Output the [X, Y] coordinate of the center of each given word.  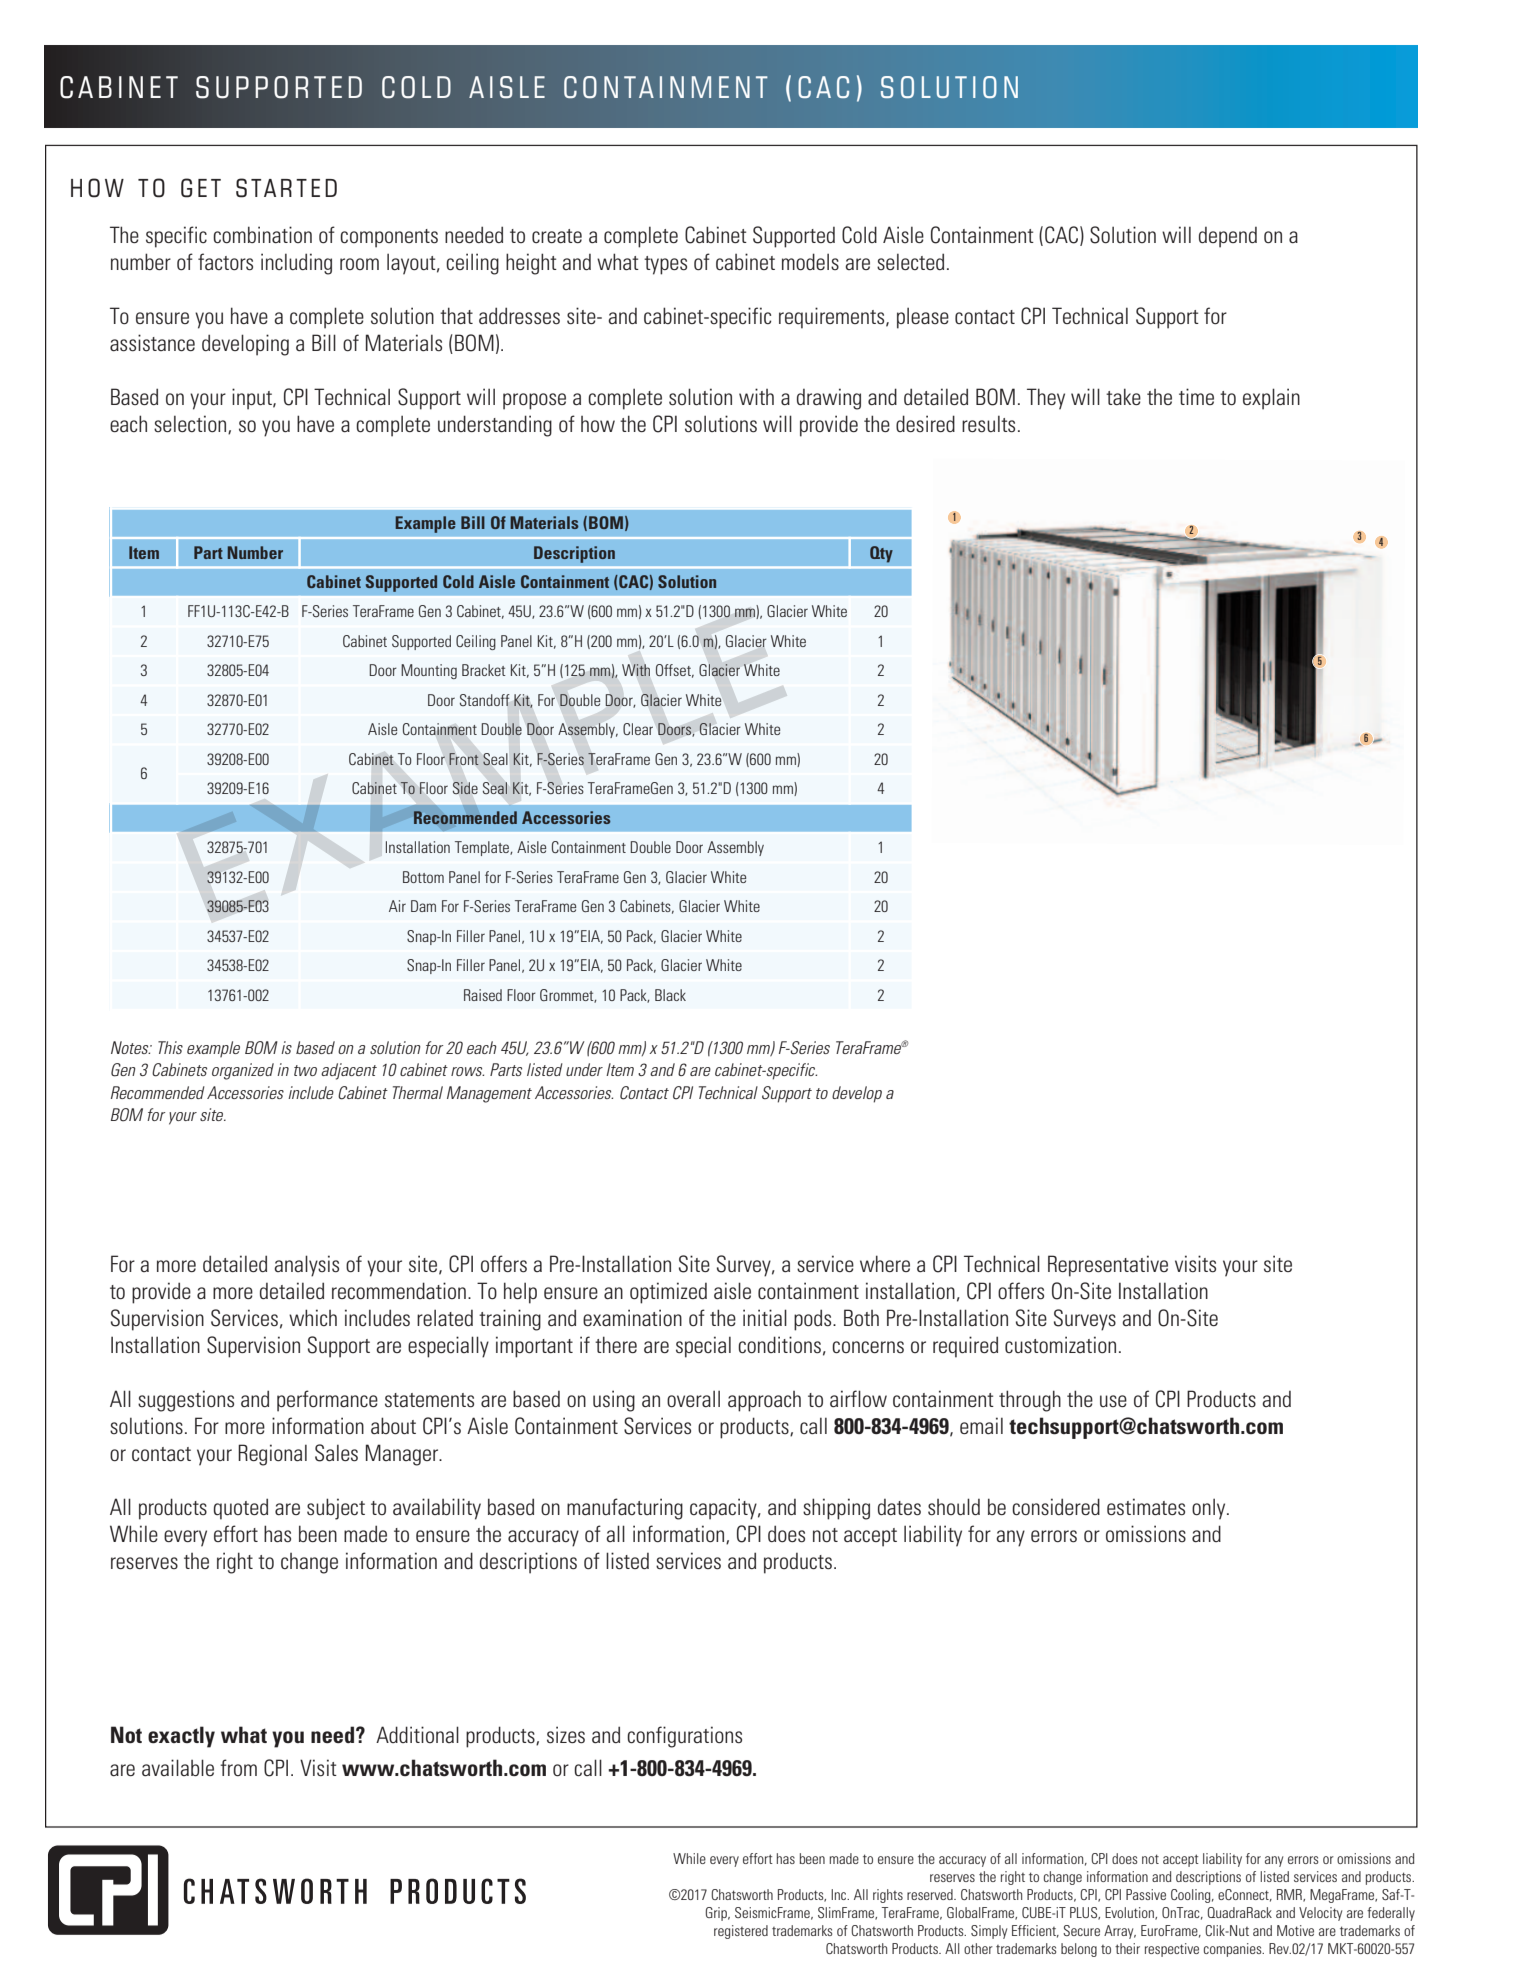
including [296, 264]
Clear [638, 729]
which [313, 1317]
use [1113, 1401]
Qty [881, 554]
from [238, 1767]
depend [1228, 237]
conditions [779, 1345]
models [810, 262]
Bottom [423, 877]
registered [741, 1932]
